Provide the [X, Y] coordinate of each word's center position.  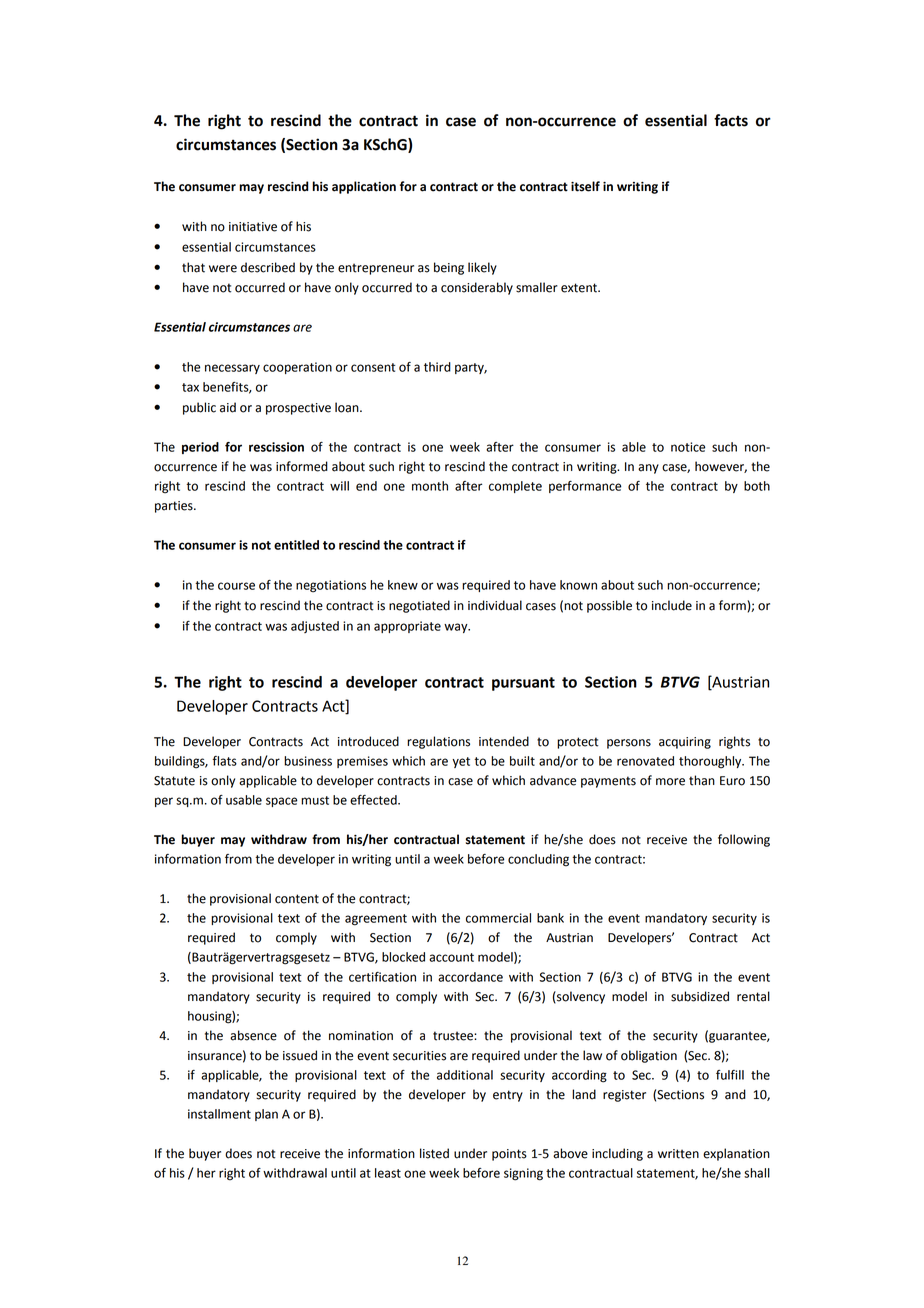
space [281, 802]
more [670, 782]
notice [688, 447]
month [430, 486]
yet [461, 762]
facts [731, 120]
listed [434, 1153]
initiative [253, 227]
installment [219, 1114]
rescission [276, 447]
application [364, 187]
